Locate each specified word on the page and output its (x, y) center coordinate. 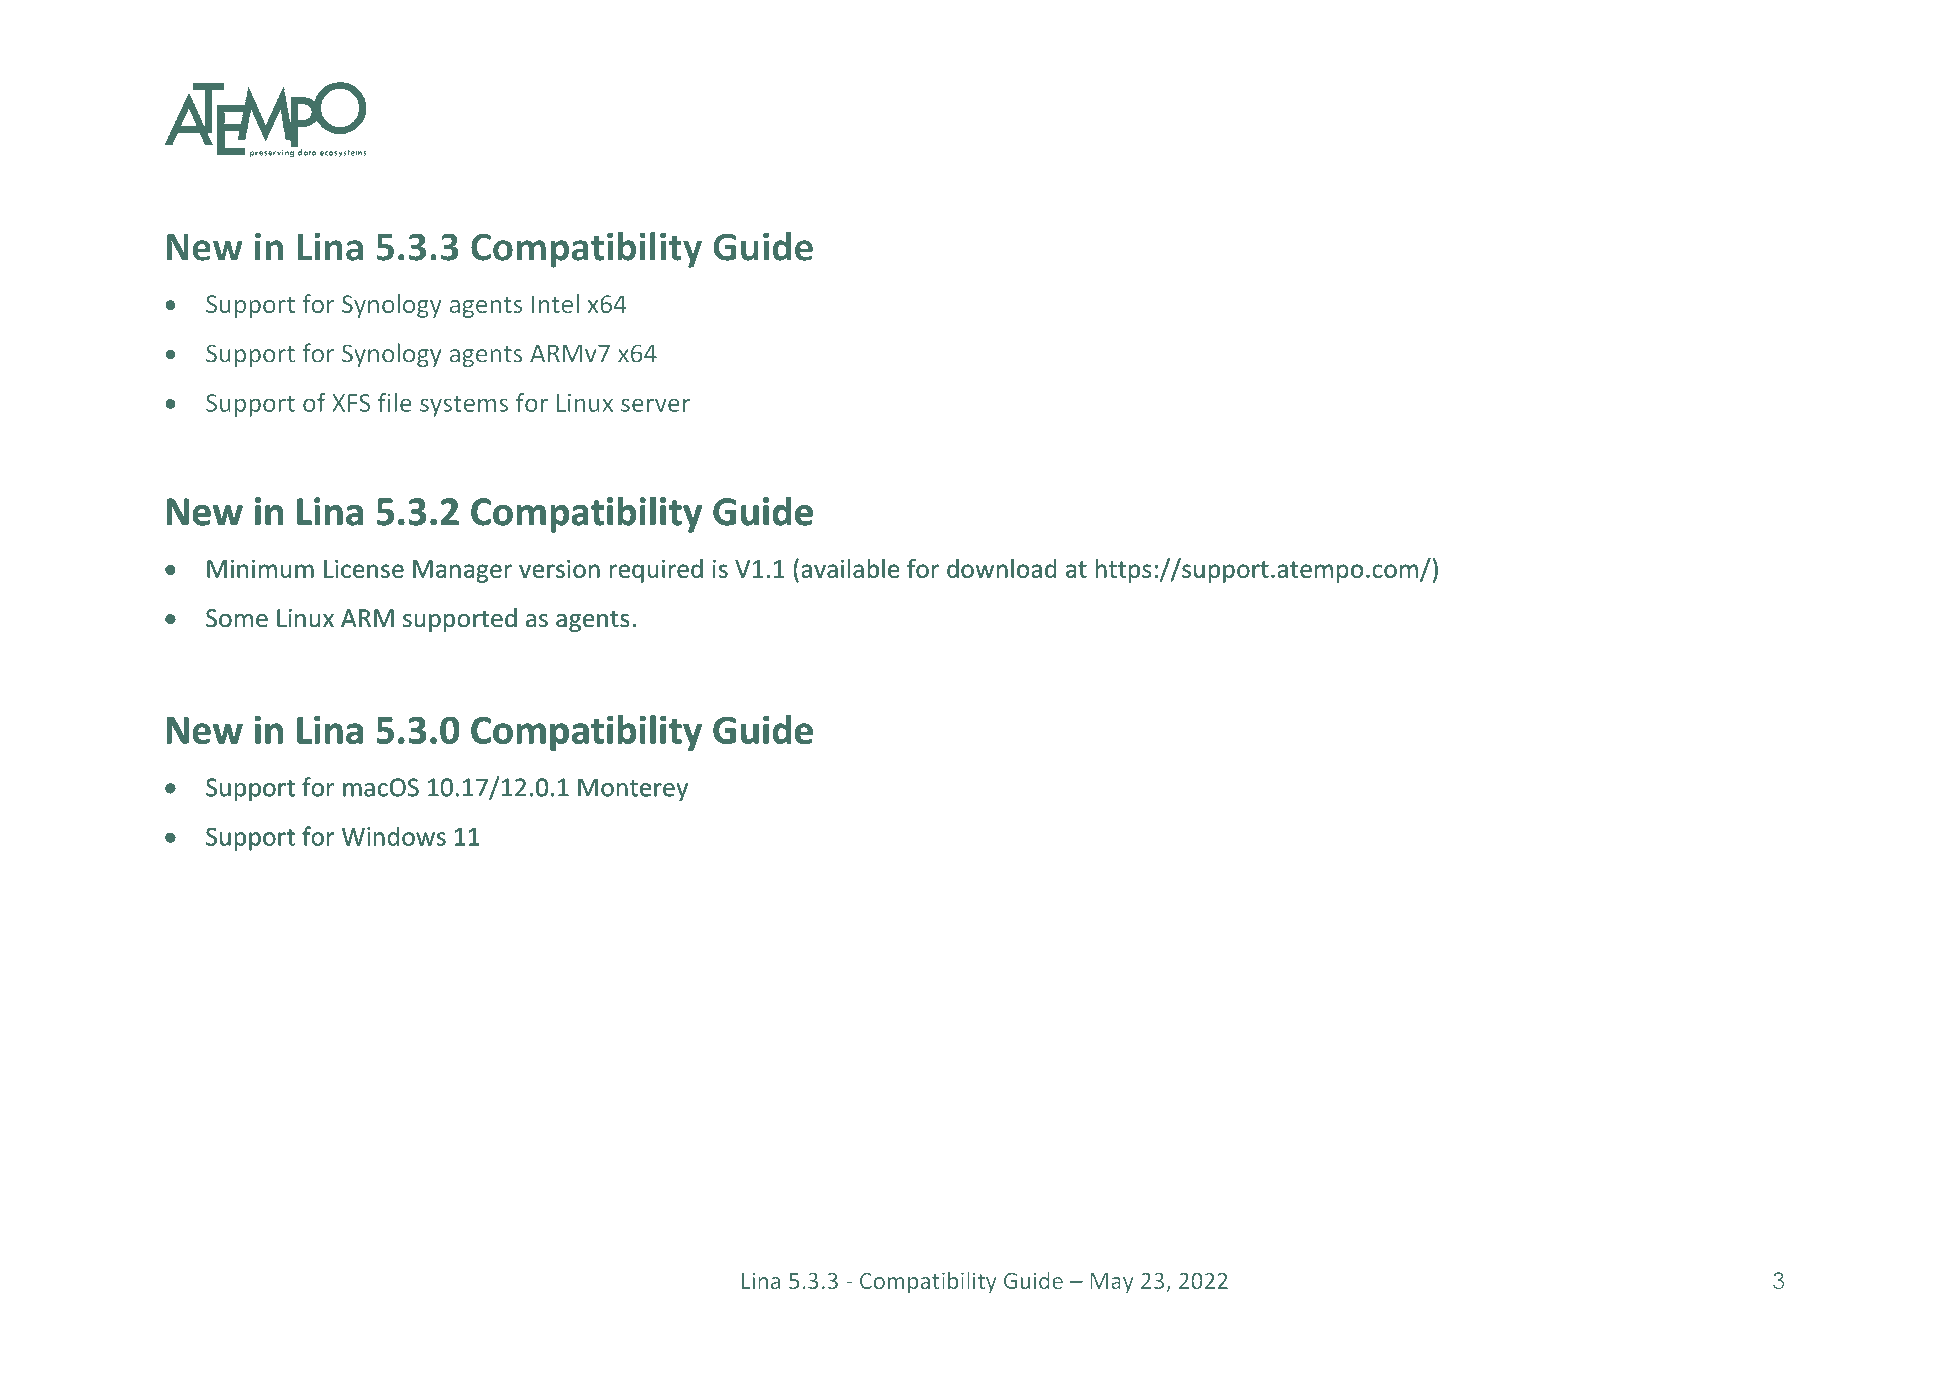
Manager (462, 571)
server (655, 405)
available (850, 568)
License (364, 569)
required (656, 571)
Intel (555, 303)
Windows (394, 836)
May (1112, 1283)
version (559, 569)
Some (237, 618)
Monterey (633, 789)
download (1002, 568)
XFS (351, 403)
